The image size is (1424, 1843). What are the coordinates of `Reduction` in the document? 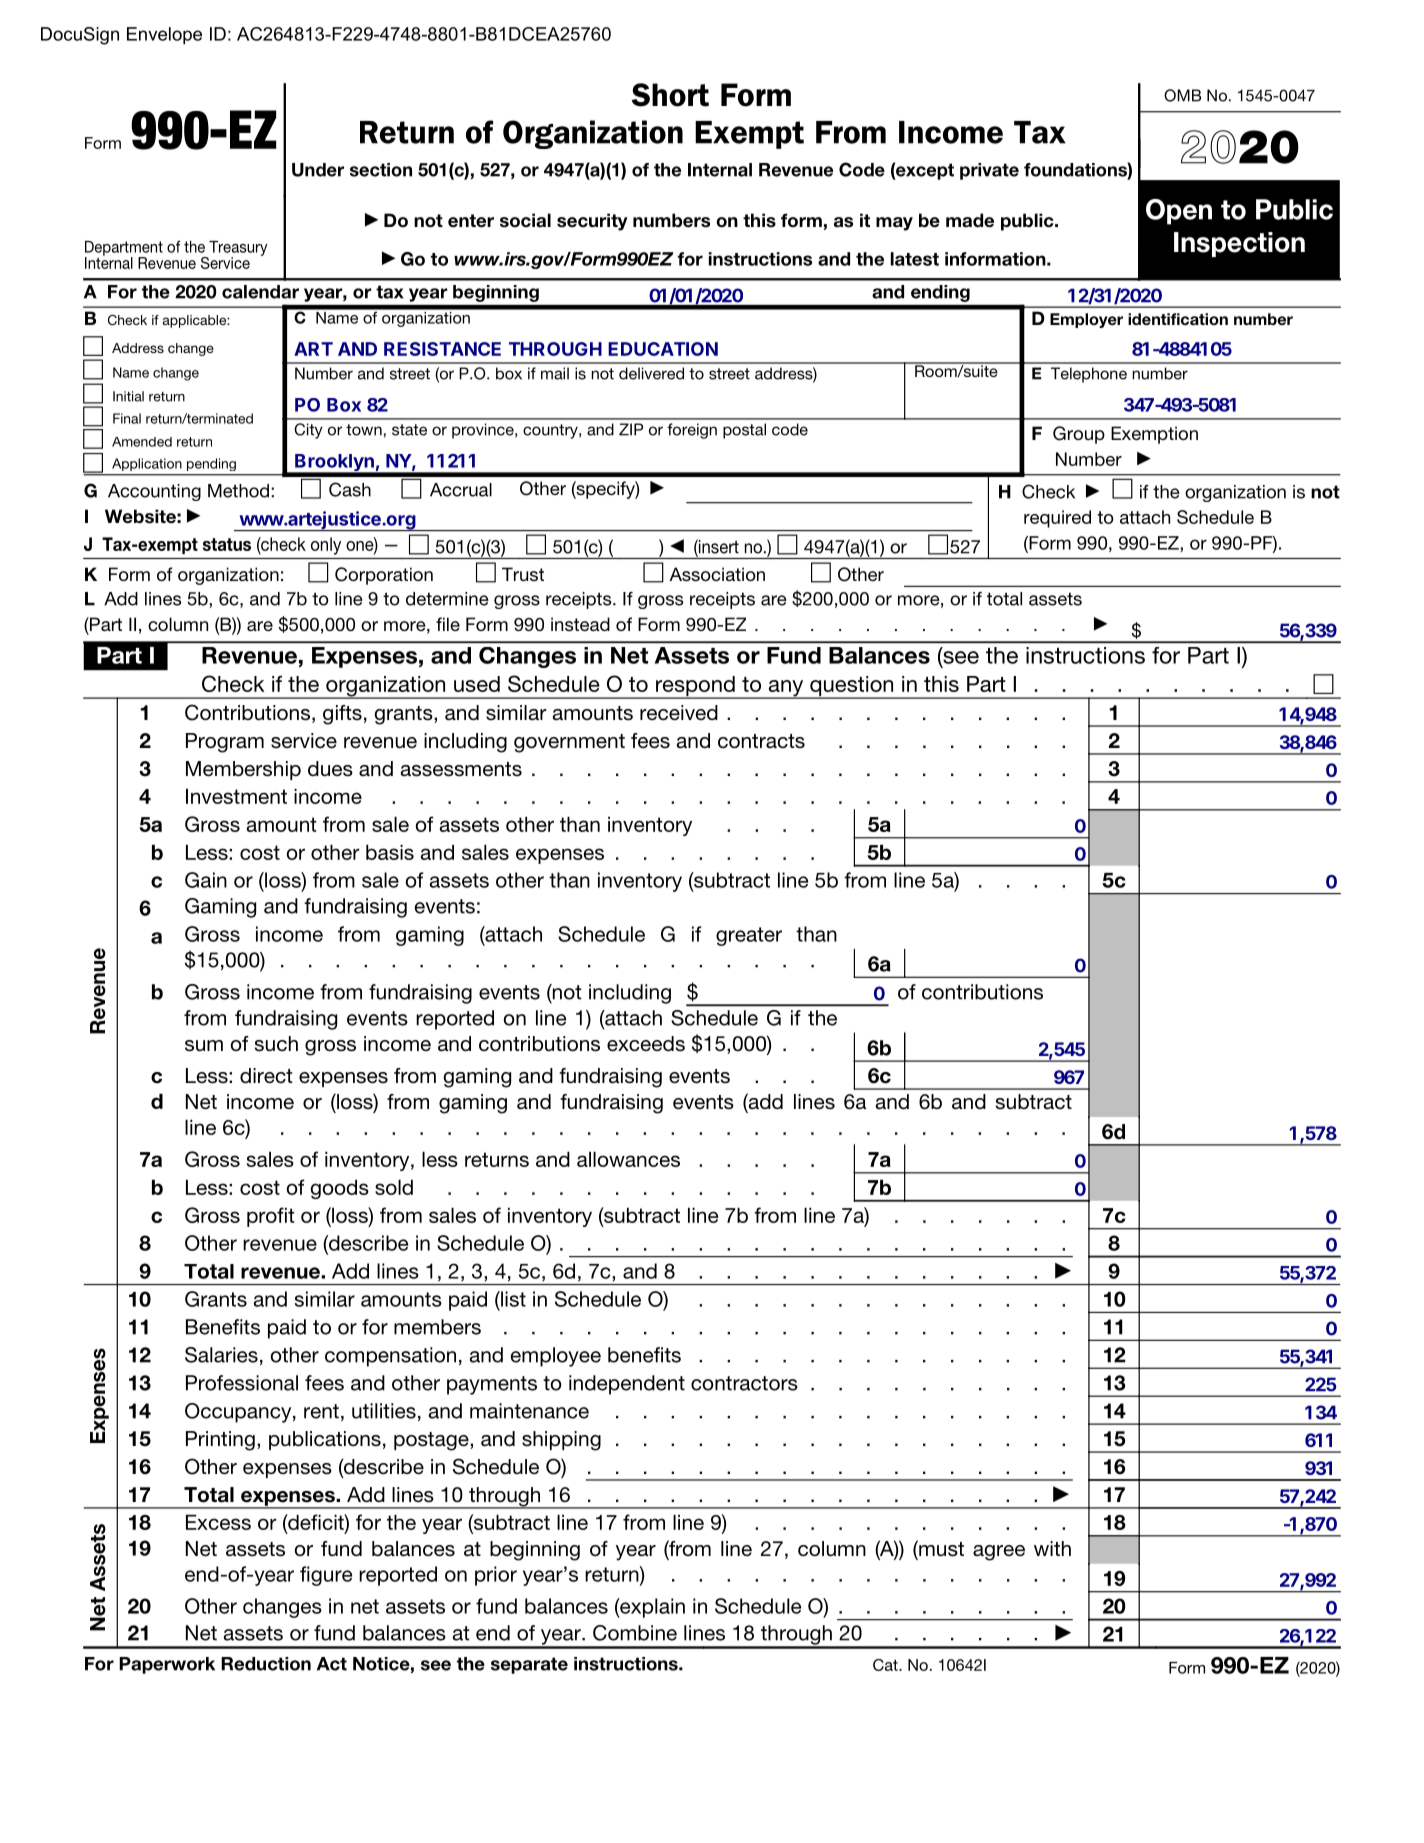 It's located at (266, 1664).
